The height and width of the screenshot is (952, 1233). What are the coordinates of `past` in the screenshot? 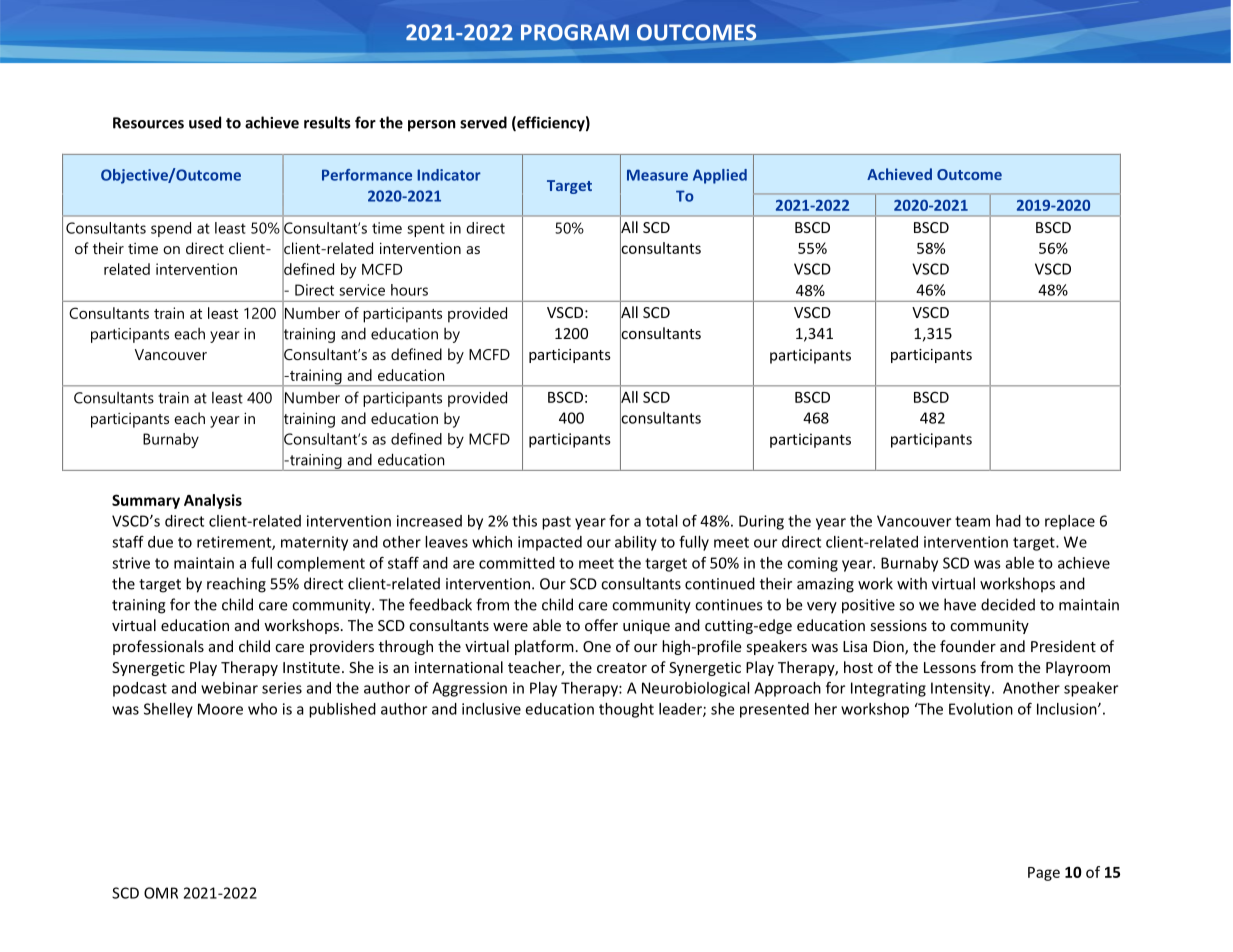 It's located at (556, 523).
